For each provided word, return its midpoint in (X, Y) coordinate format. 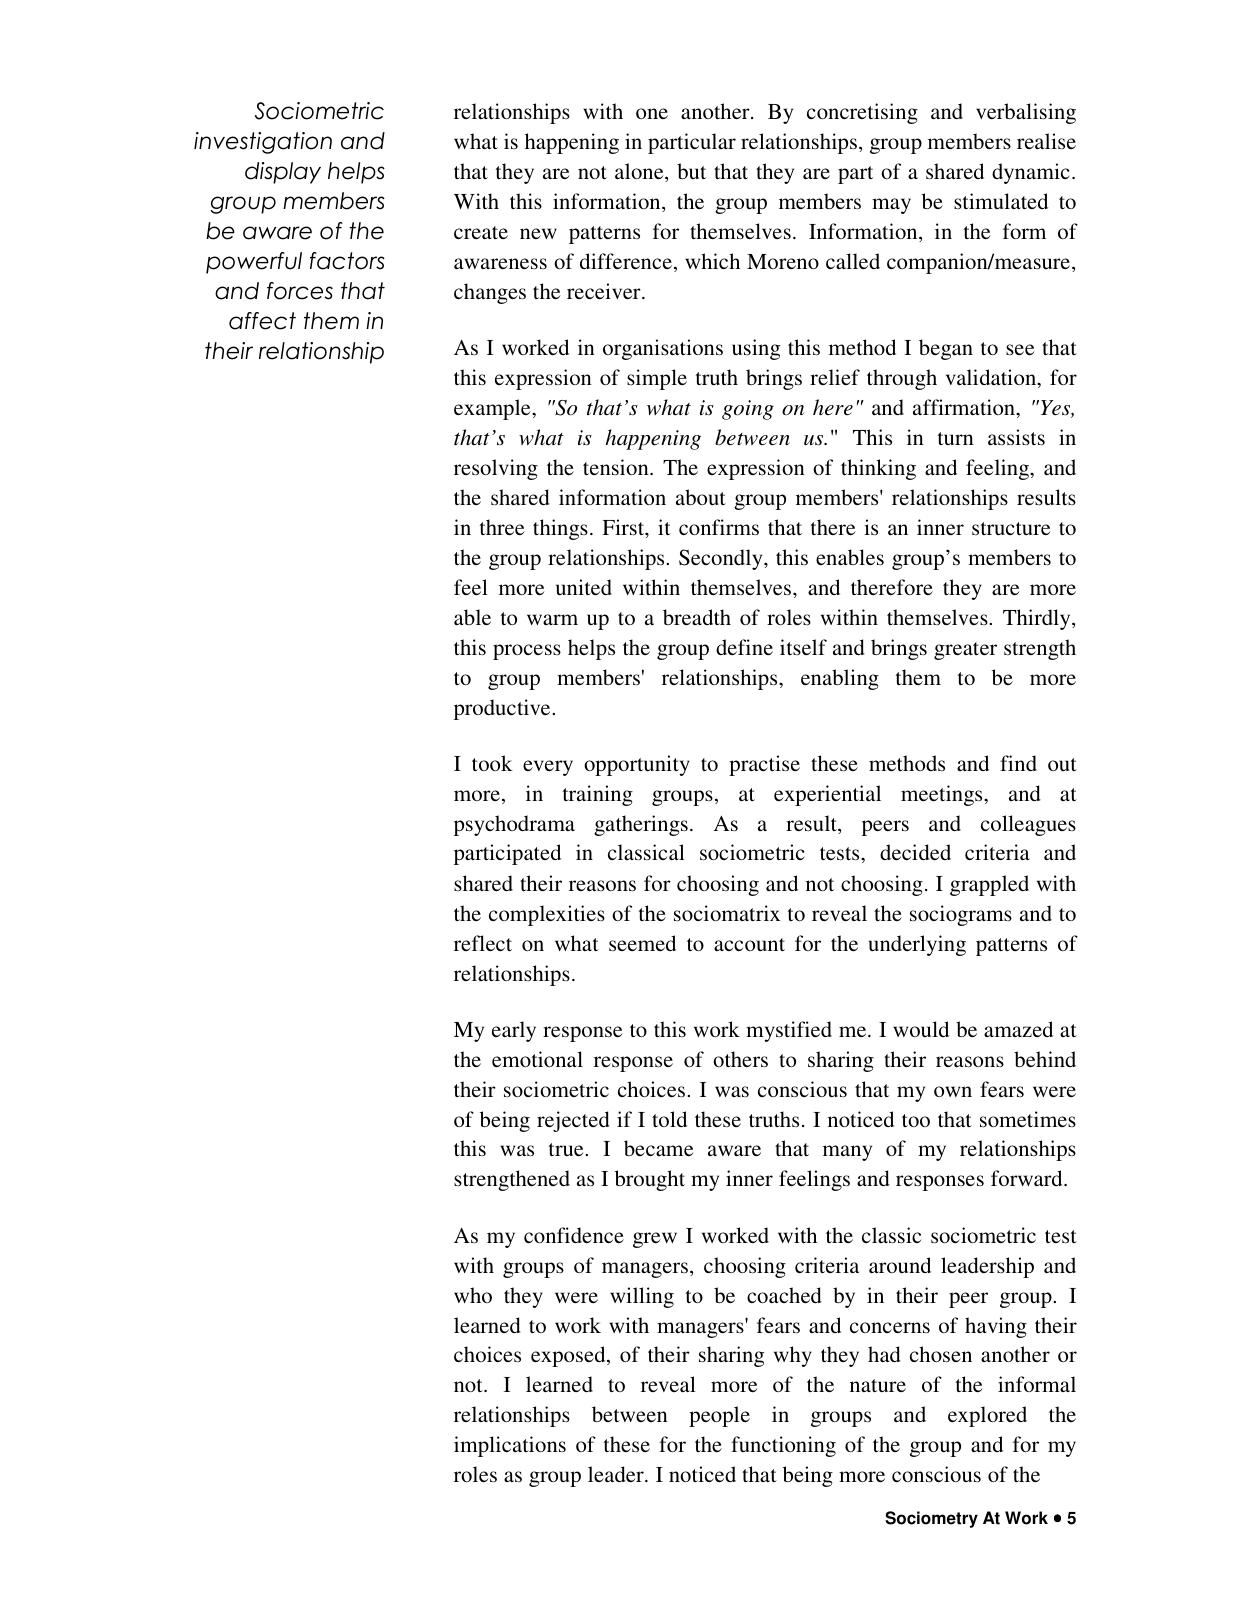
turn (956, 438)
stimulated (1001, 201)
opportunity (637, 765)
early (514, 1031)
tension (617, 467)
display (283, 173)
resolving (496, 469)
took (492, 763)
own (953, 1091)
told (669, 1119)
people (719, 1416)
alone (640, 172)
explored (987, 1416)
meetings (943, 795)
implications (510, 1446)
